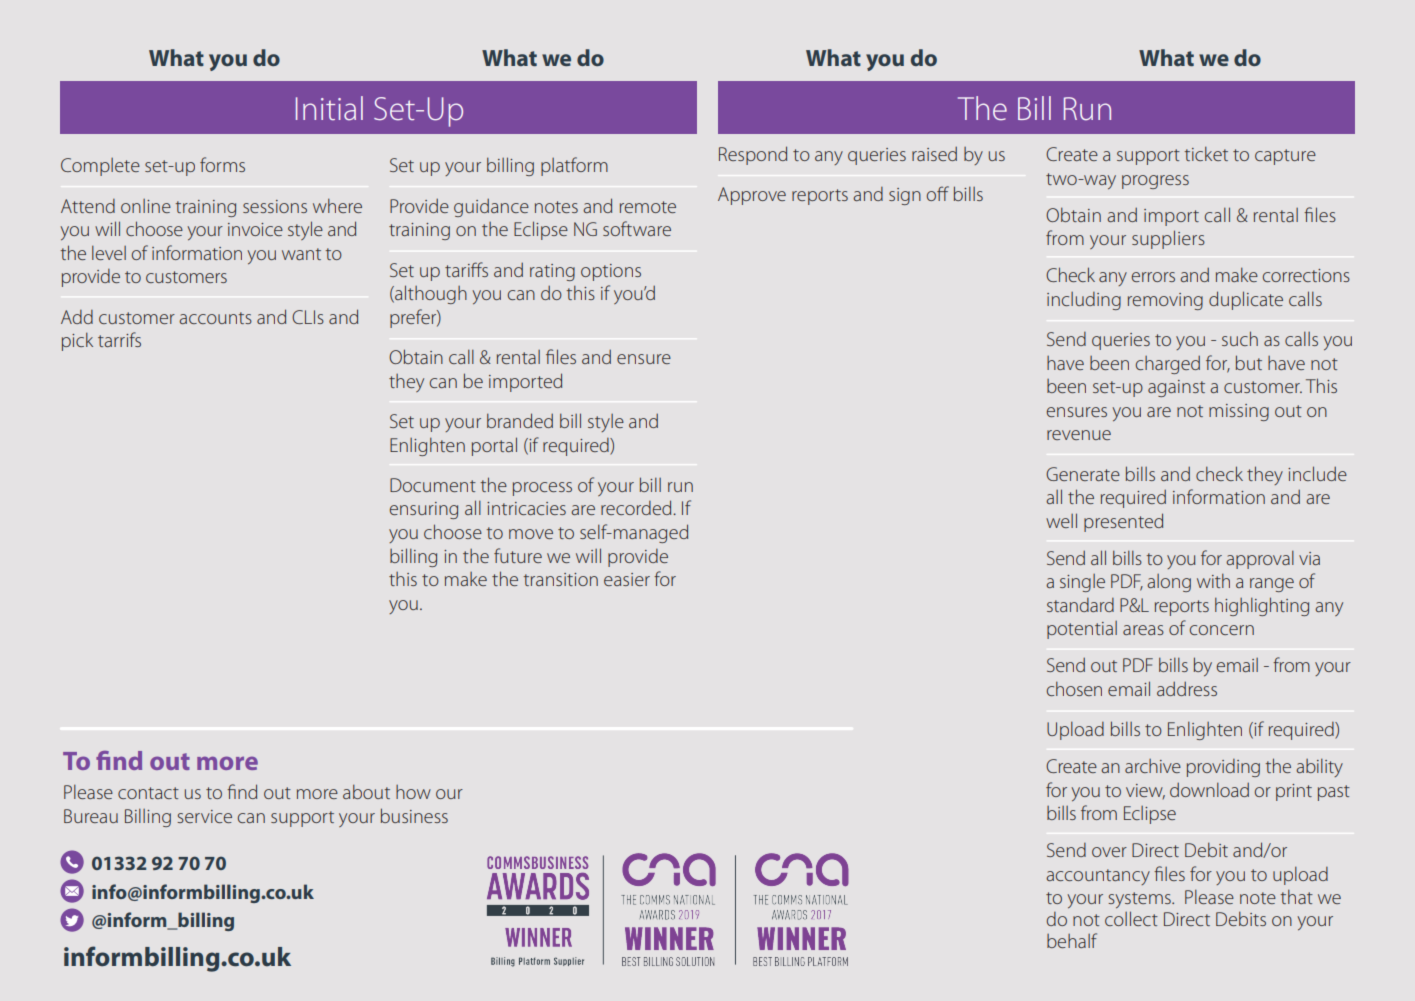 Image resolution: width=1415 pixels, height=1001 pixels. Describe the element at coordinates (1187, 688) in the image. I see `address` at that location.
